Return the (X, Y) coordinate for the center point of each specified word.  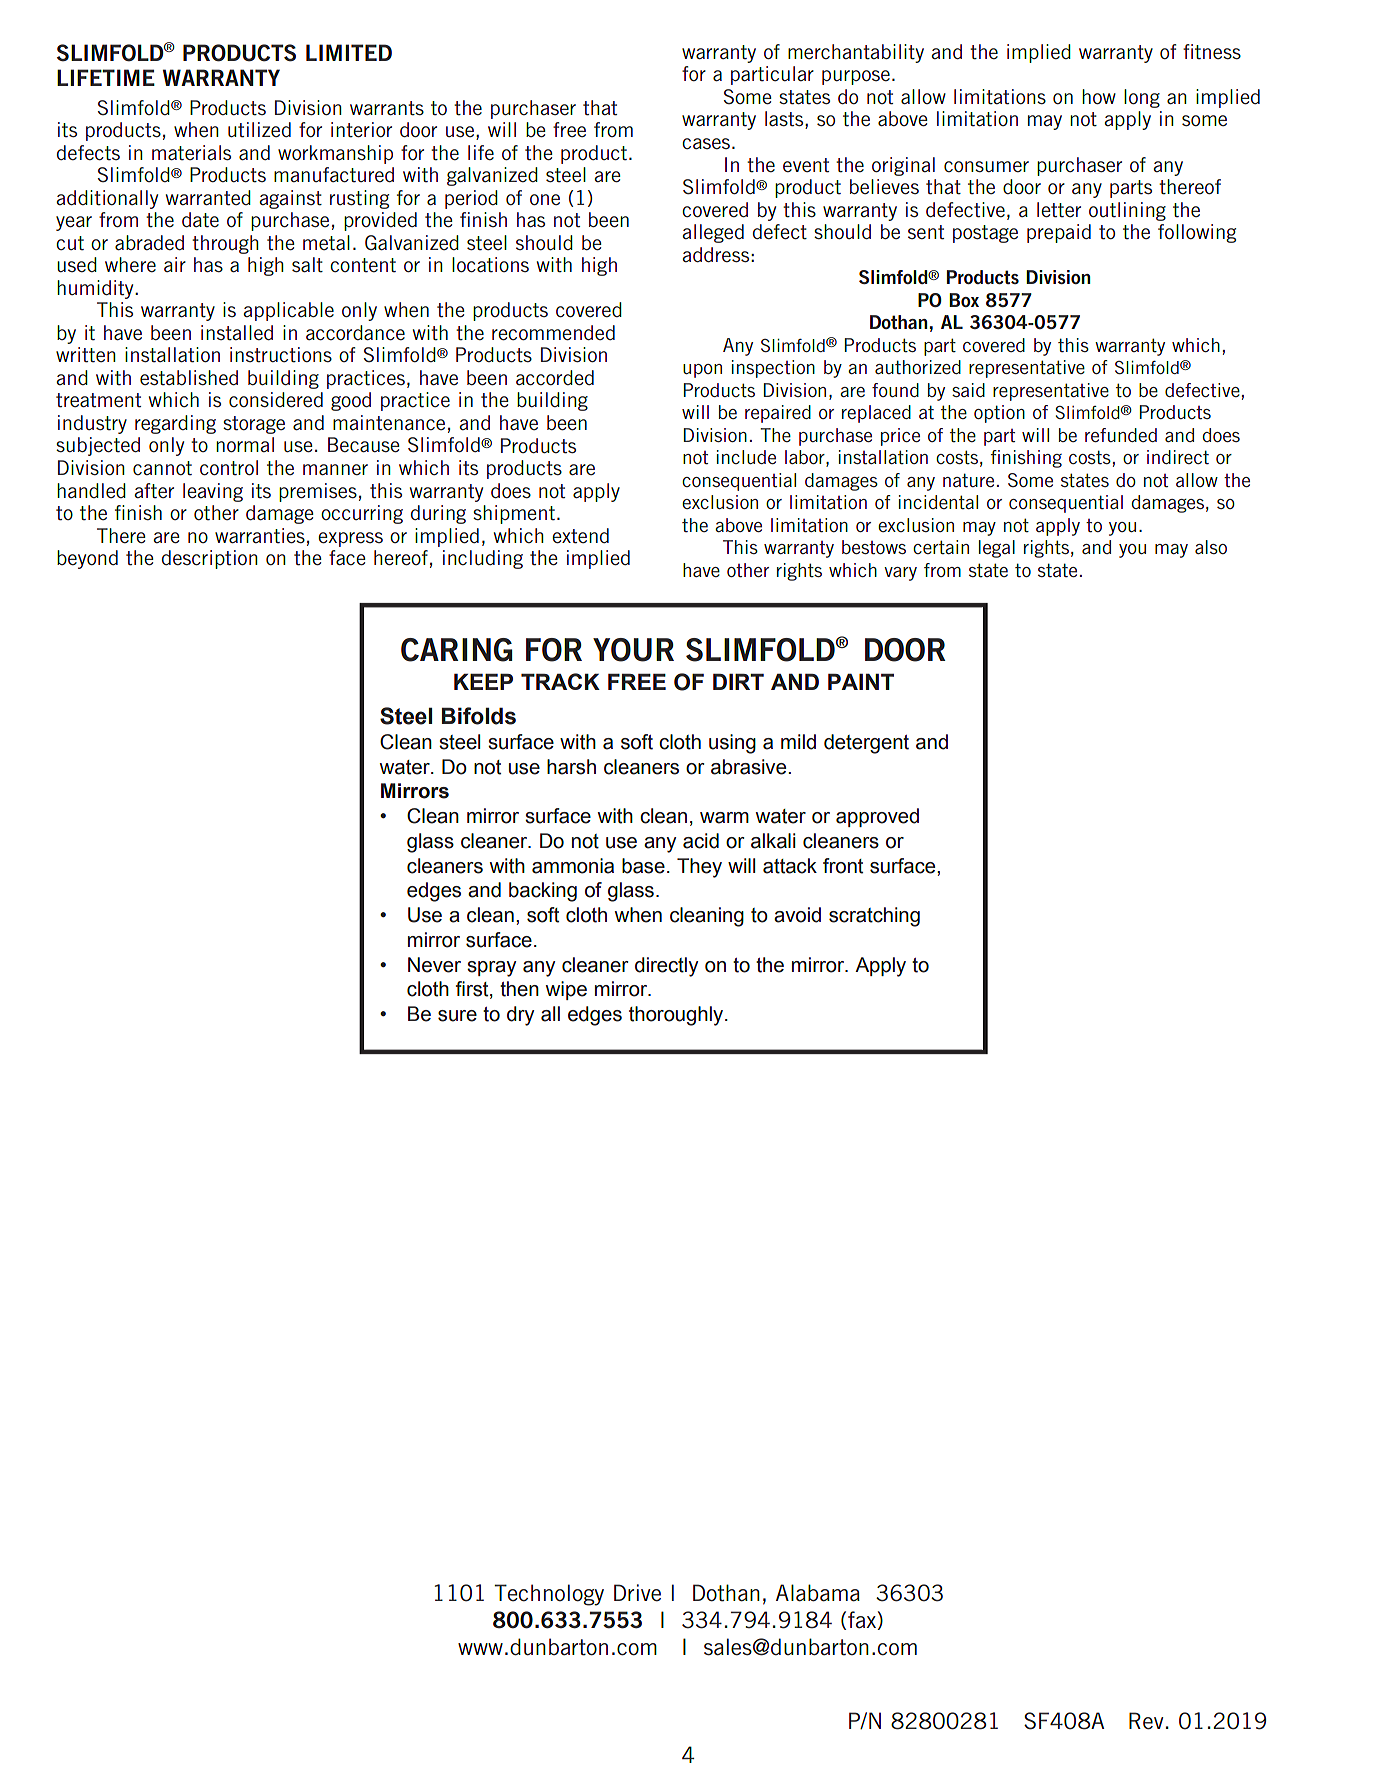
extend (580, 536)
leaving (213, 492)
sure (457, 1016)
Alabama (818, 1593)
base (643, 866)
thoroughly (677, 1016)
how (1099, 96)
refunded (1121, 435)
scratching (874, 917)
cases (707, 143)
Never (434, 965)
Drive (637, 1593)
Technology (549, 1595)
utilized (259, 130)
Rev (1146, 1721)
